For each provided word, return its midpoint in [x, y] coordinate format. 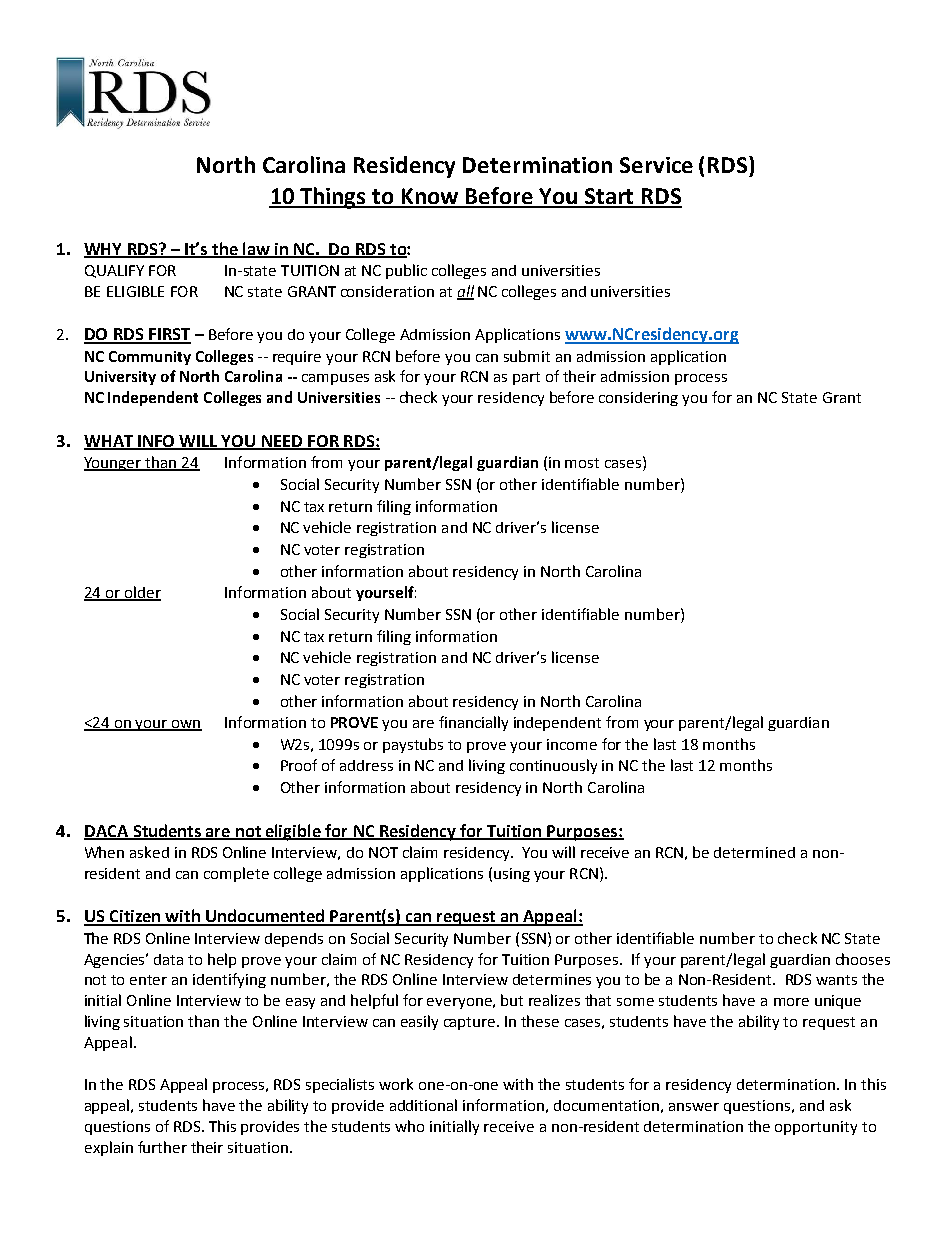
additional [423, 1105]
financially [473, 723]
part [526, 378]
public [406, 271]
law [256, 249]
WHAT [110, 442]
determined [754, 852]
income [572, 744]
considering [638, 399]
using [512, 875]
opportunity [816, 1128]
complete [236, 874]
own [185, 725]
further [162, 1147]
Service [656, 165]
